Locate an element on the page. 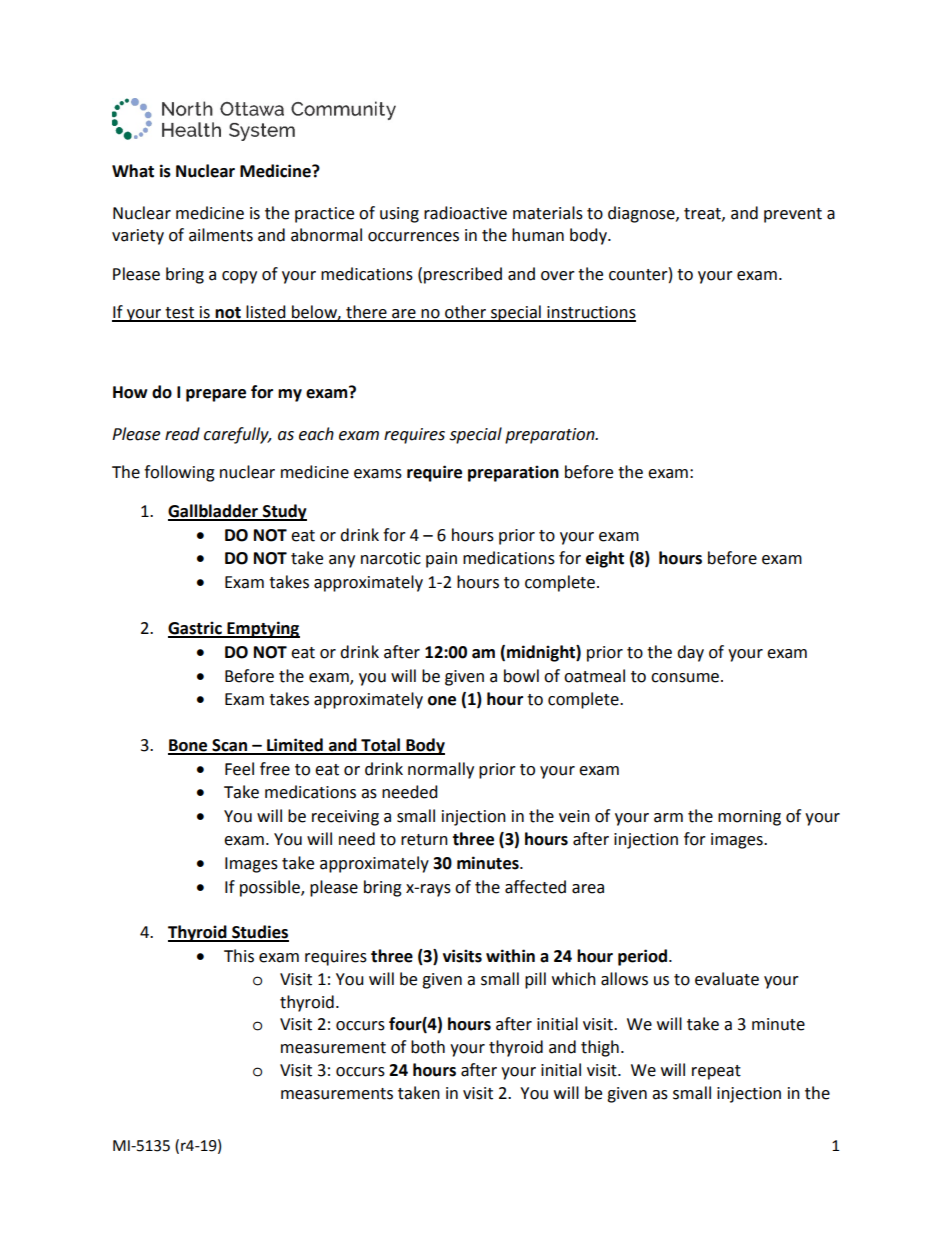 The image size is (952, 1233). This is located at coordinates (239, 956).
